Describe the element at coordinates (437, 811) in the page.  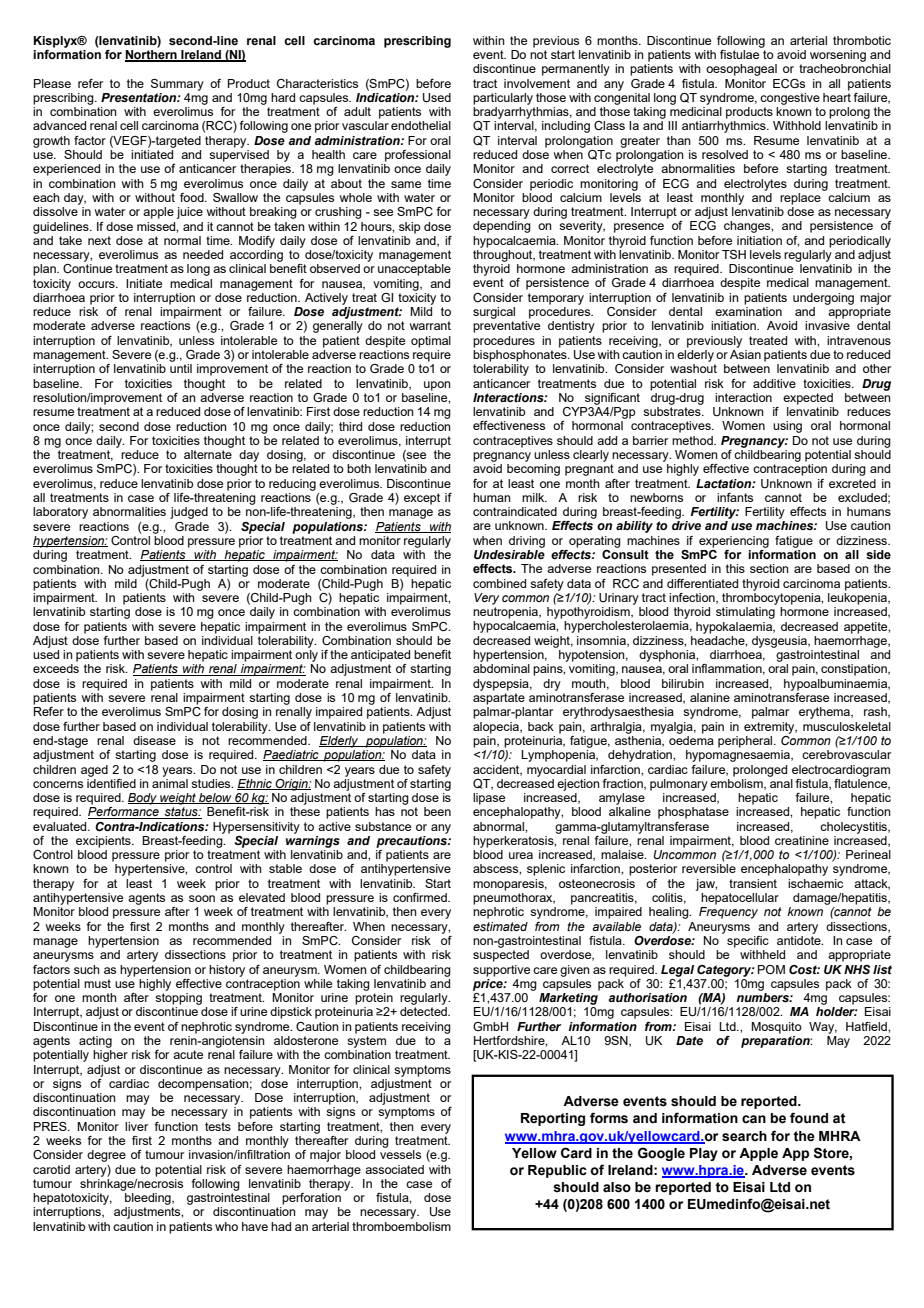
I see `been` at that location.
